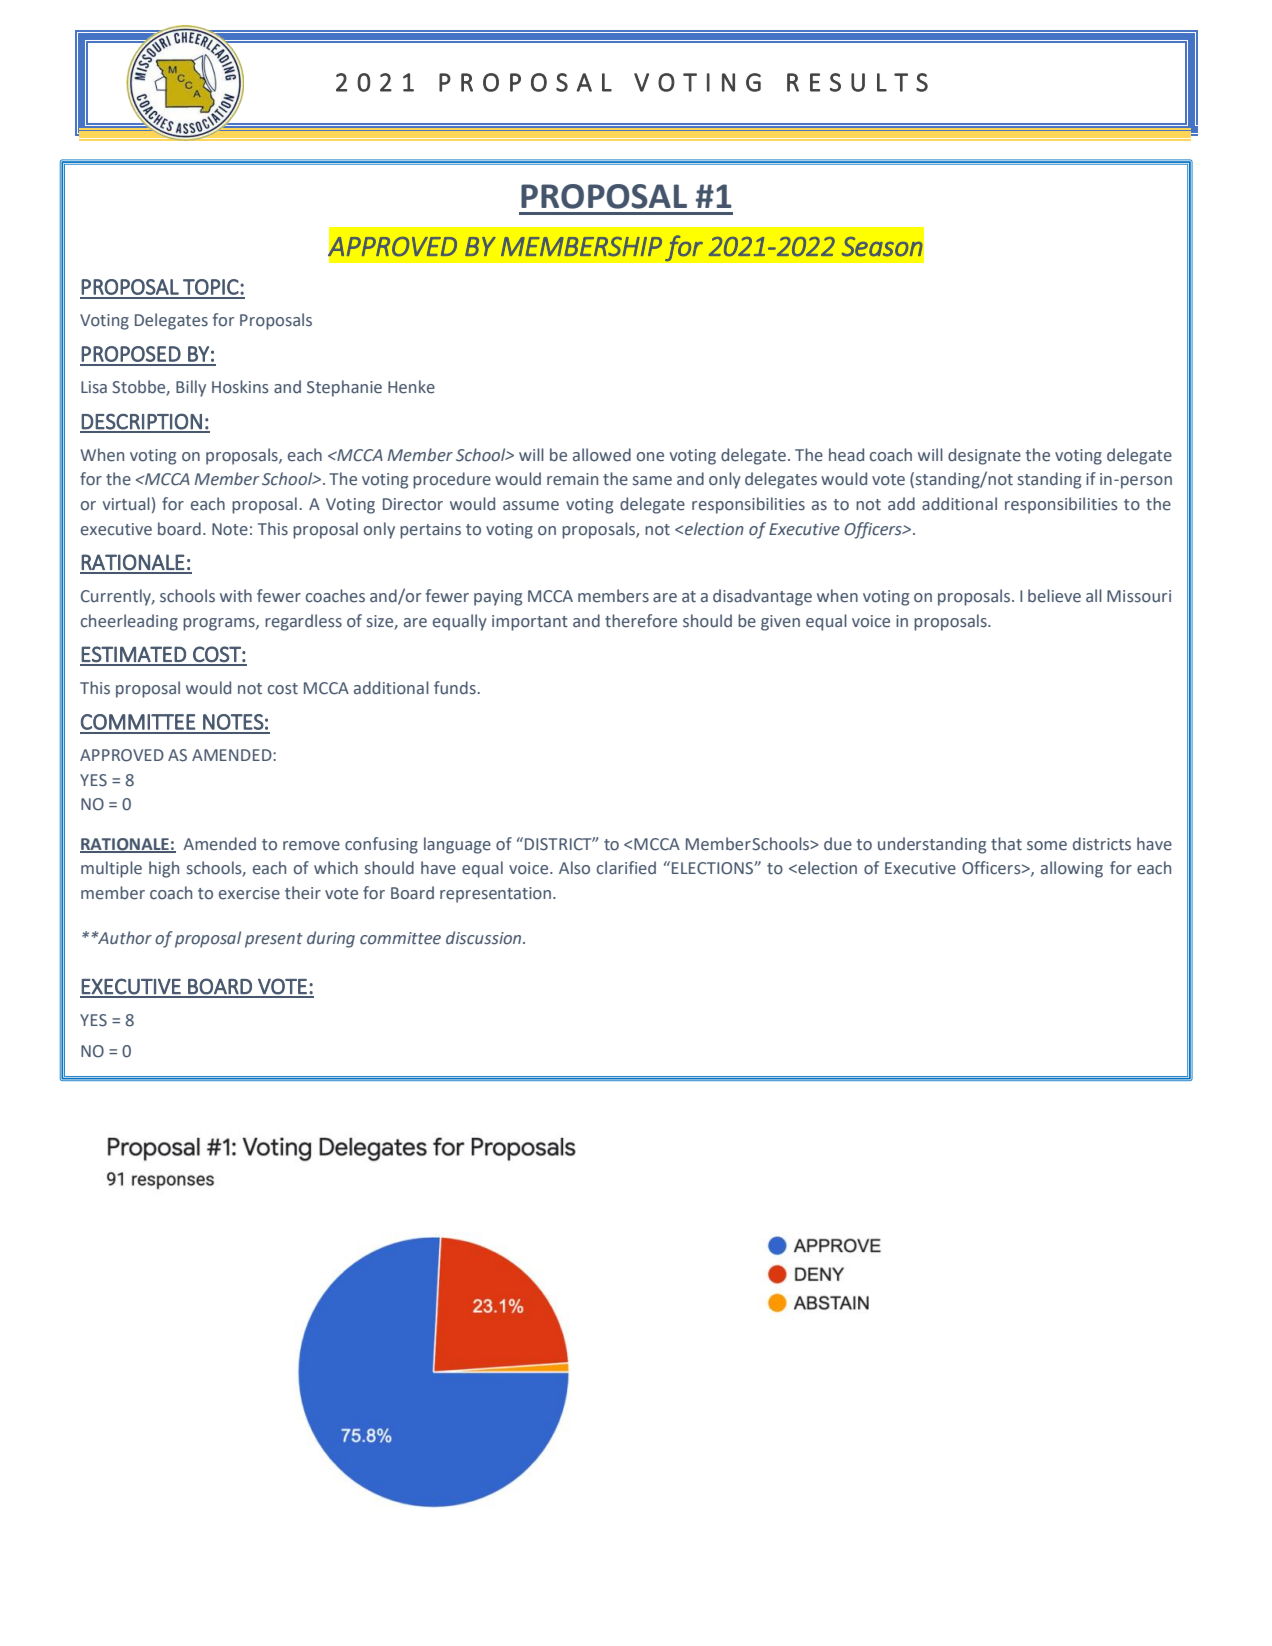 The image size is (1272, 1646). What do you see at coordinates (485, 938) in the screenshot?
I see `discussion` at bounding box center [485, 938].
